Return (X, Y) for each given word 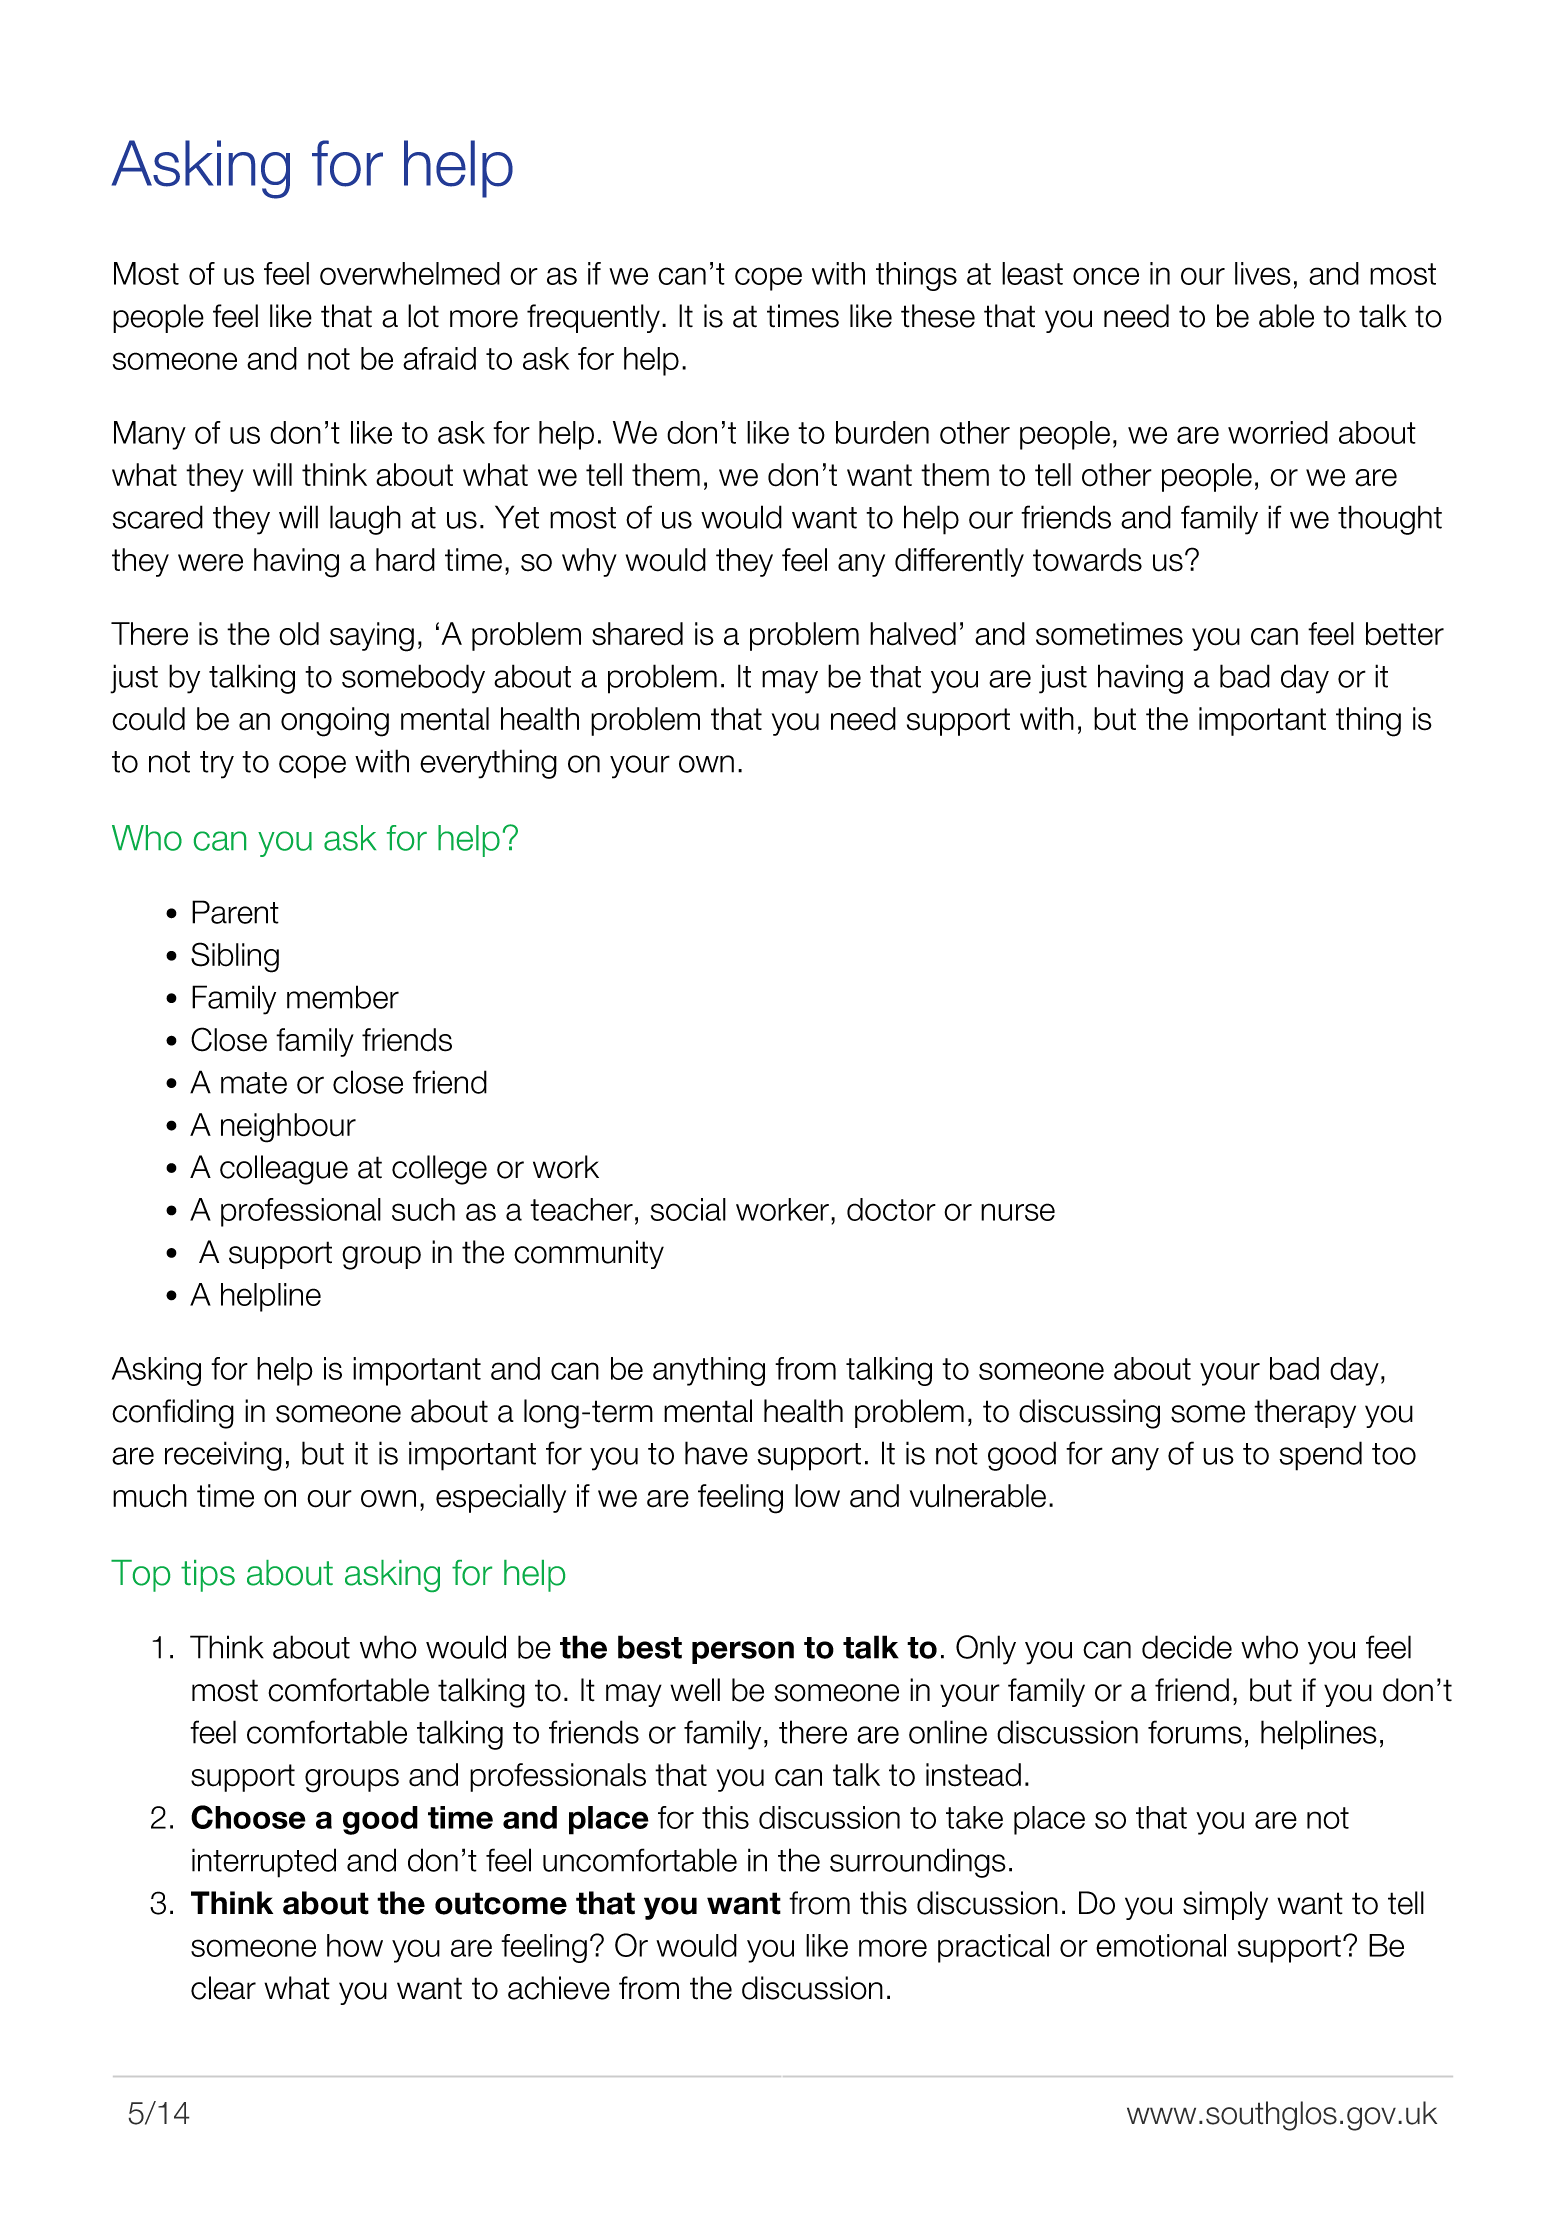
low (817, 1496)
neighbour (288, 1128)
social (688, 1209)
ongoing (335, 722)
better (1405, 634)
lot (423, 316)
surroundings (918, 1863)
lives (1263, 273)
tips (208, 1576)
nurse (1018, 1212)
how (355, 1945)
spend (1320, 1456)
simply (1225, 1905)
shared (637, 634)
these (938, 316)
